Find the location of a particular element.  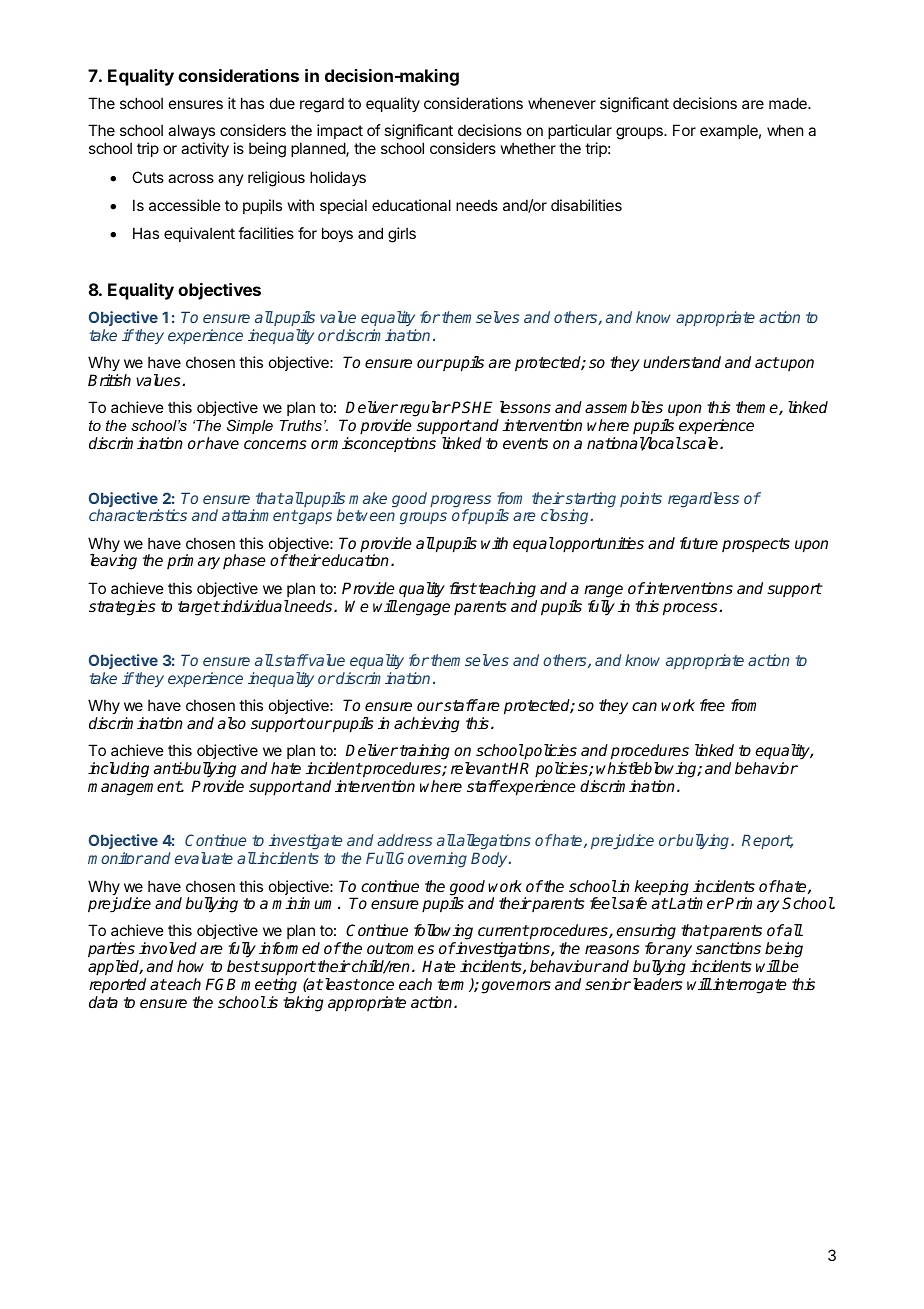

first is located at coordinates (463, 588).
